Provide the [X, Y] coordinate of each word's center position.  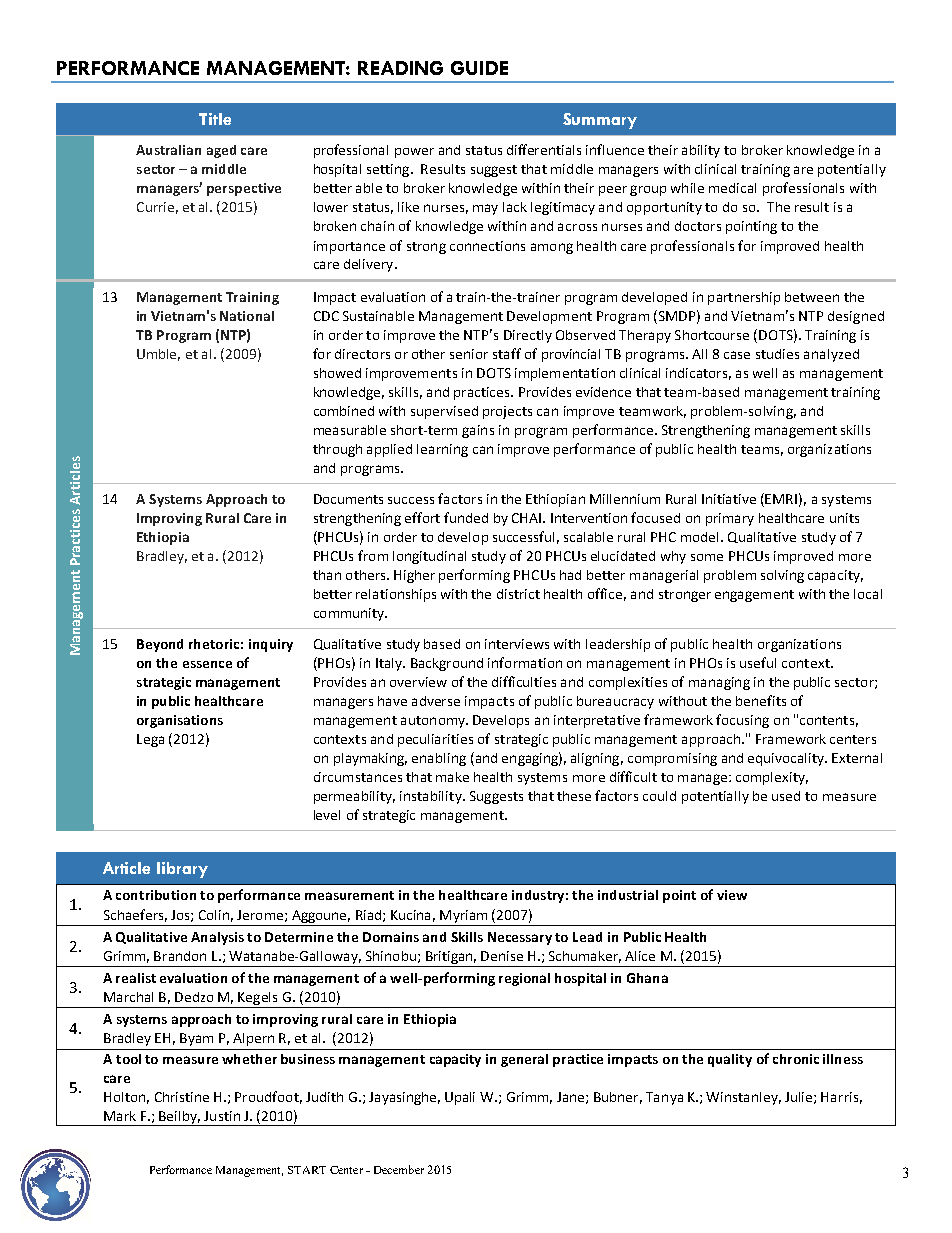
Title [215, 119]
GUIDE [479, 68]
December [399, 1169]
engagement [754, 596]
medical [732, 188]
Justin [222, 1116]
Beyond [160, 645]
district [518, 594]
